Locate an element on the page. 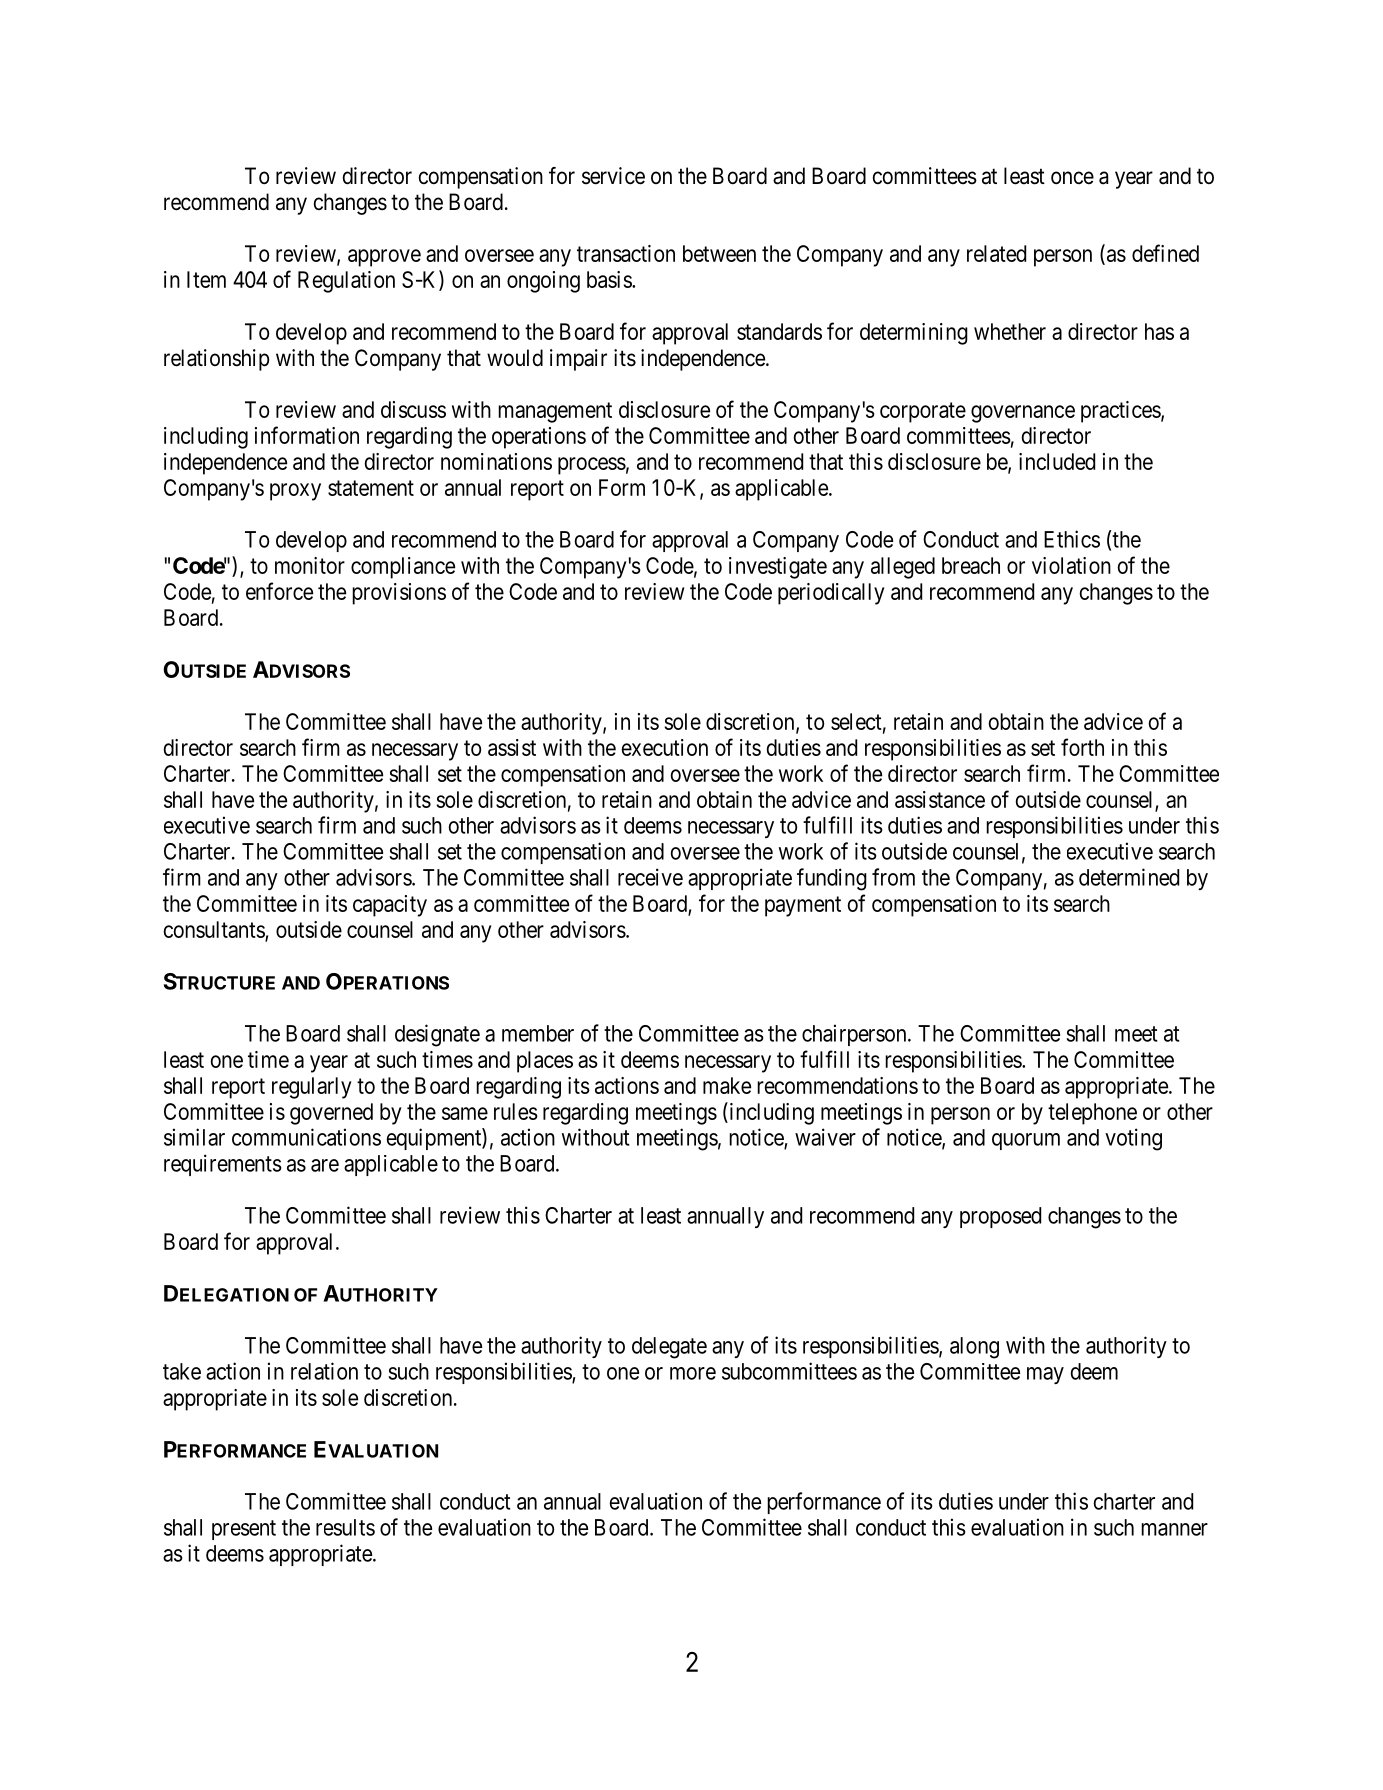  determined is located at coordinates (1129, 877).
